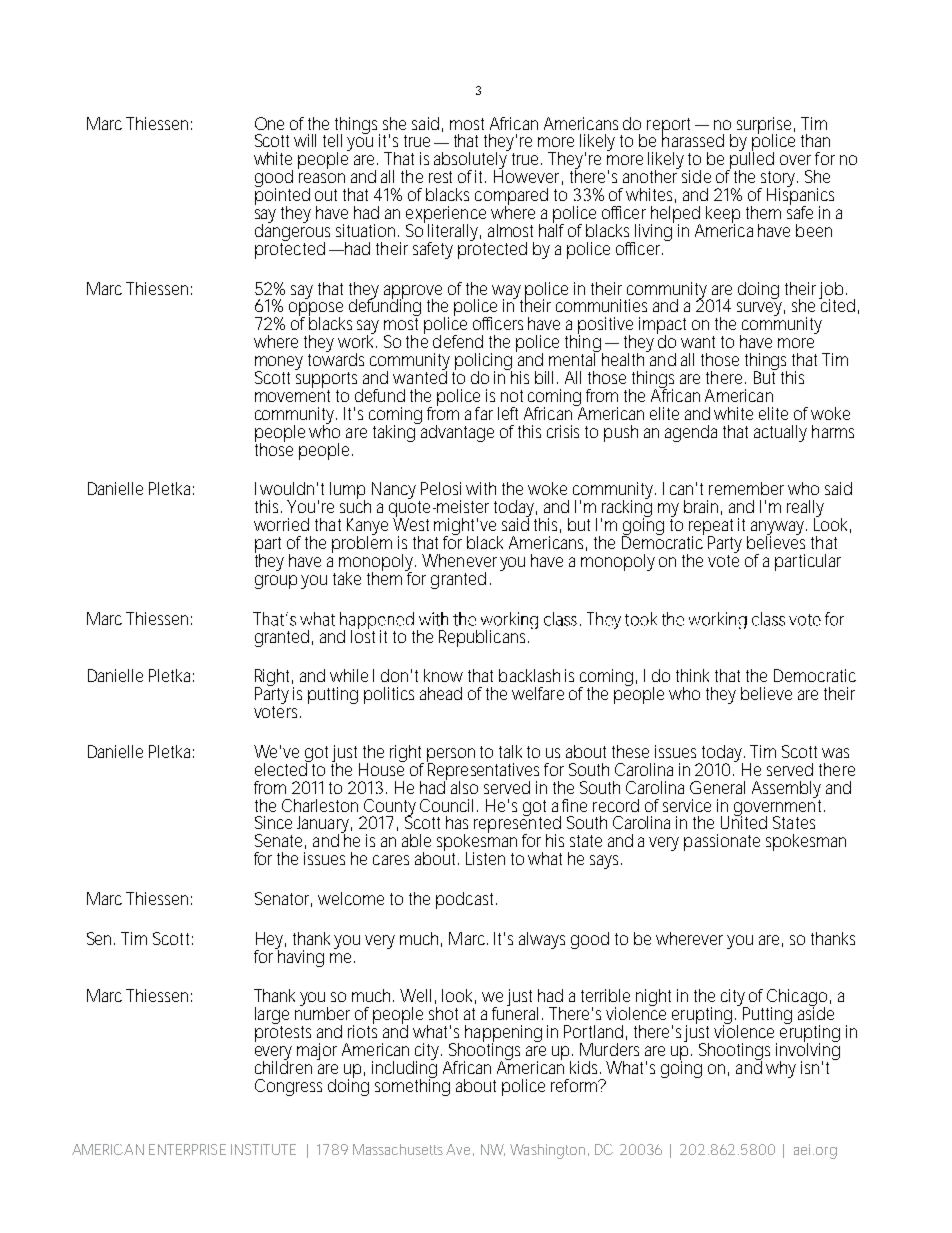 The width and height of the page is (952, 1233). I want to click on pulled, so click(751, 161).
